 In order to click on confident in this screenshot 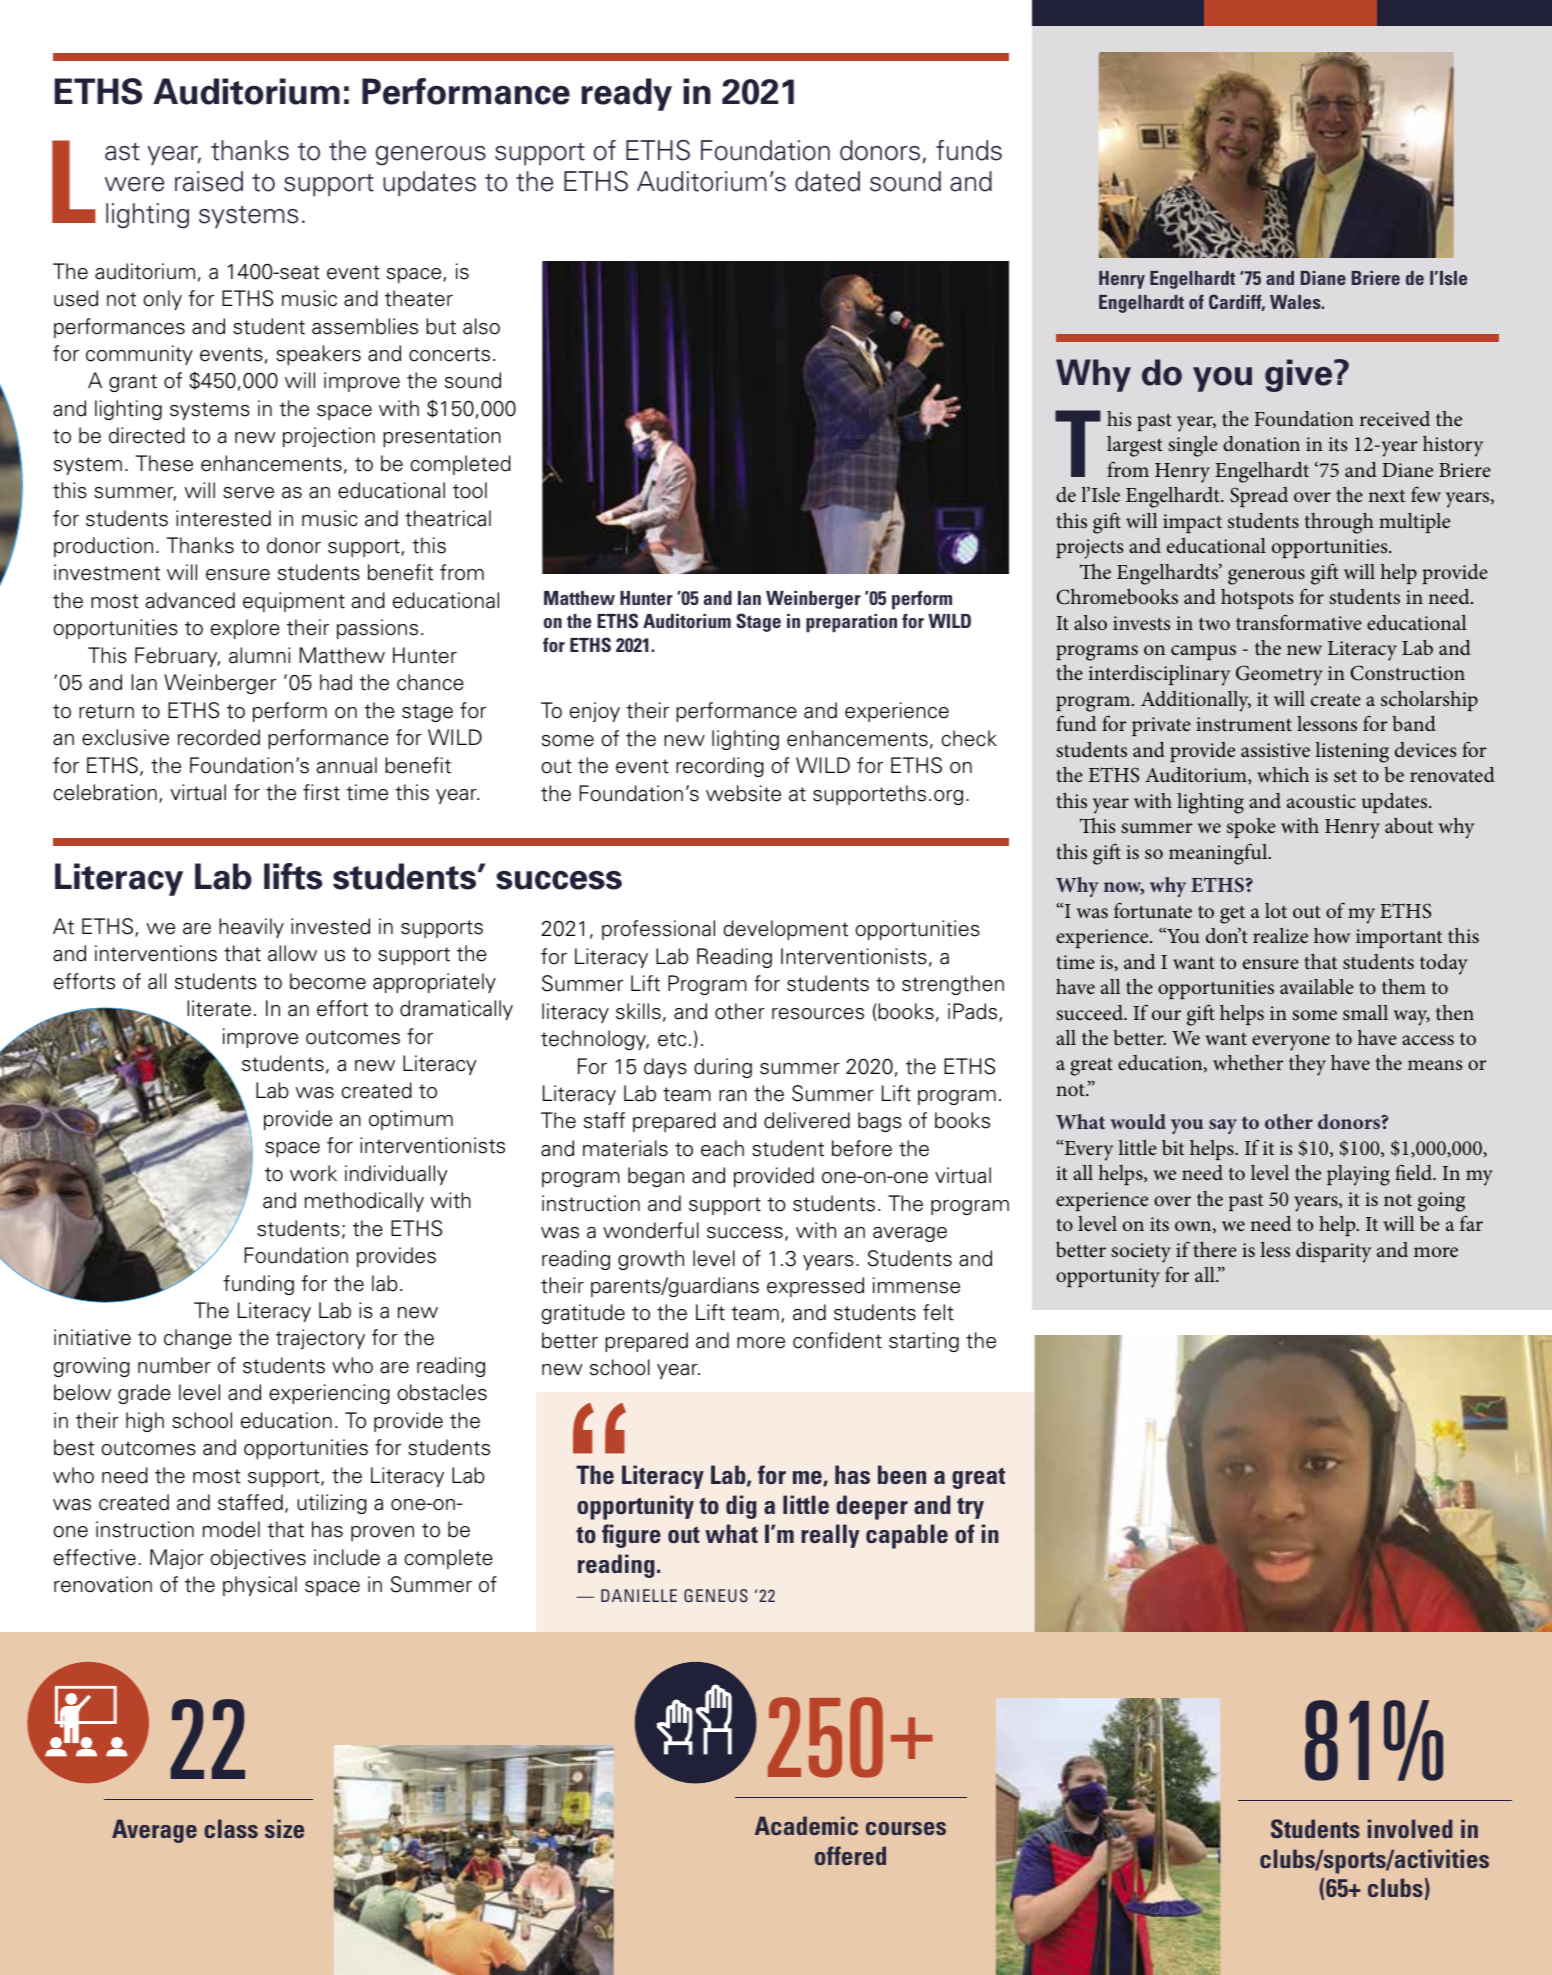, I will do `click(837, 1340)`.
